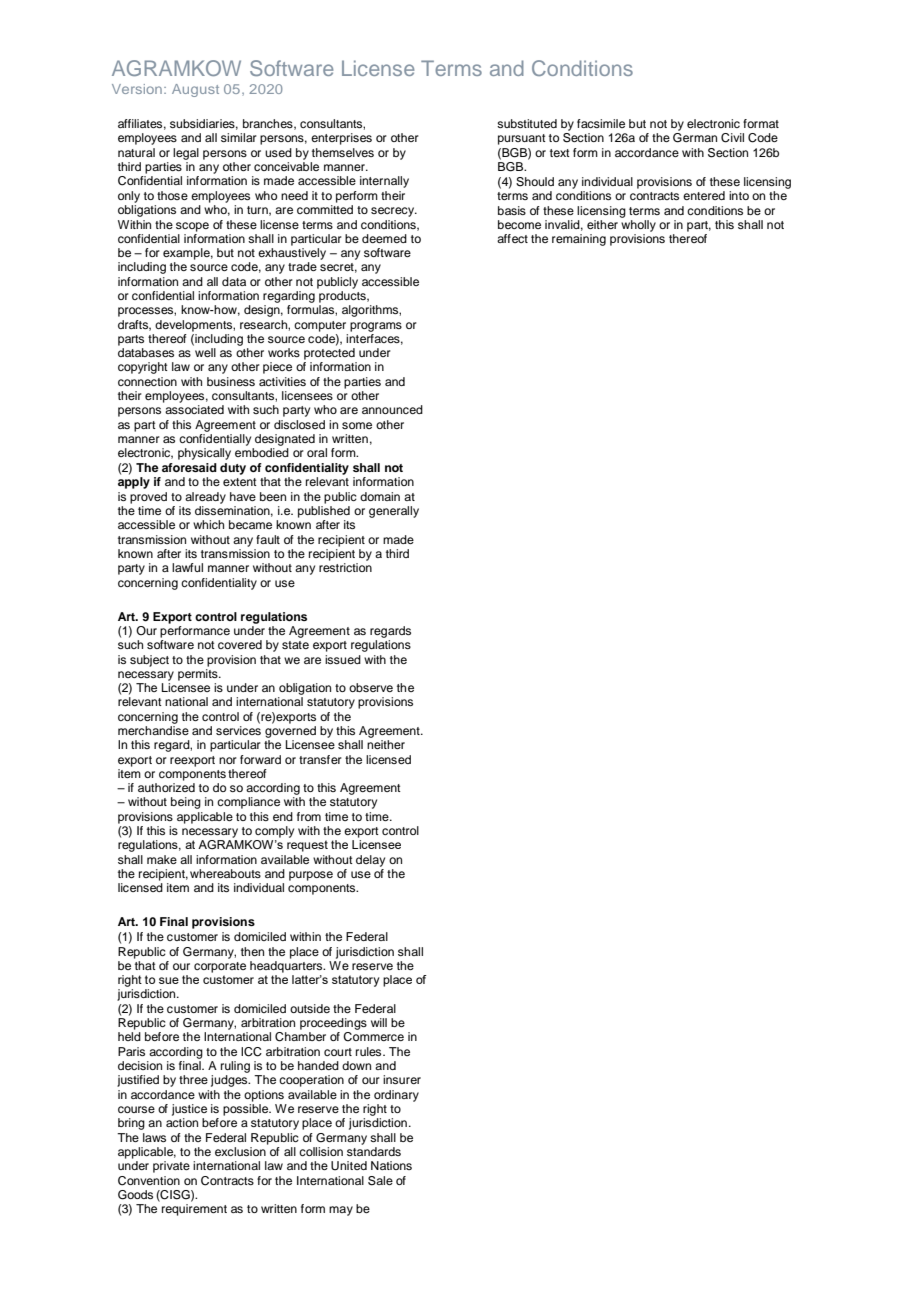  I want to click on generally, so click(394, 512).
